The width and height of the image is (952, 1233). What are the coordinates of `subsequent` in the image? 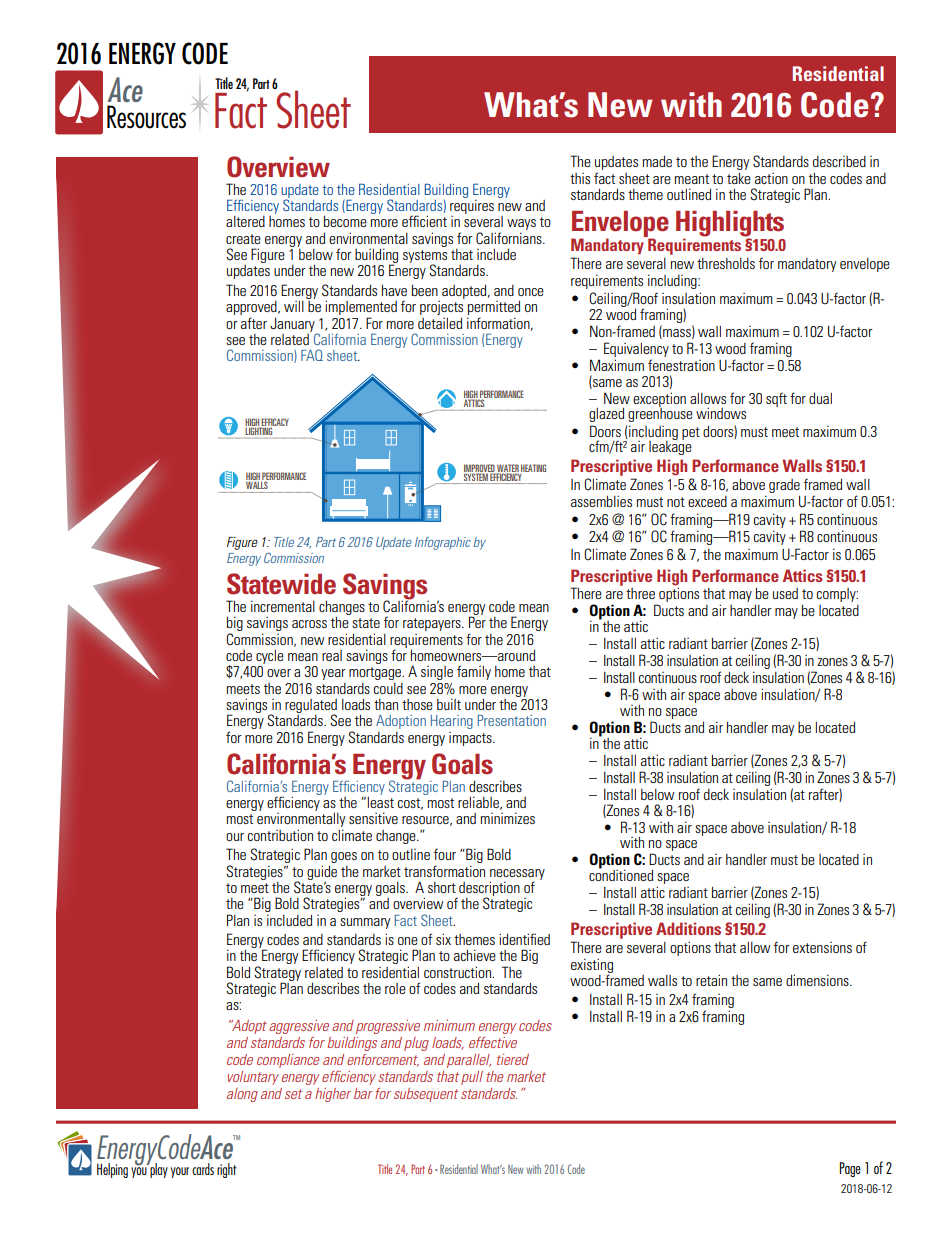 It's located at (426, 1095).
